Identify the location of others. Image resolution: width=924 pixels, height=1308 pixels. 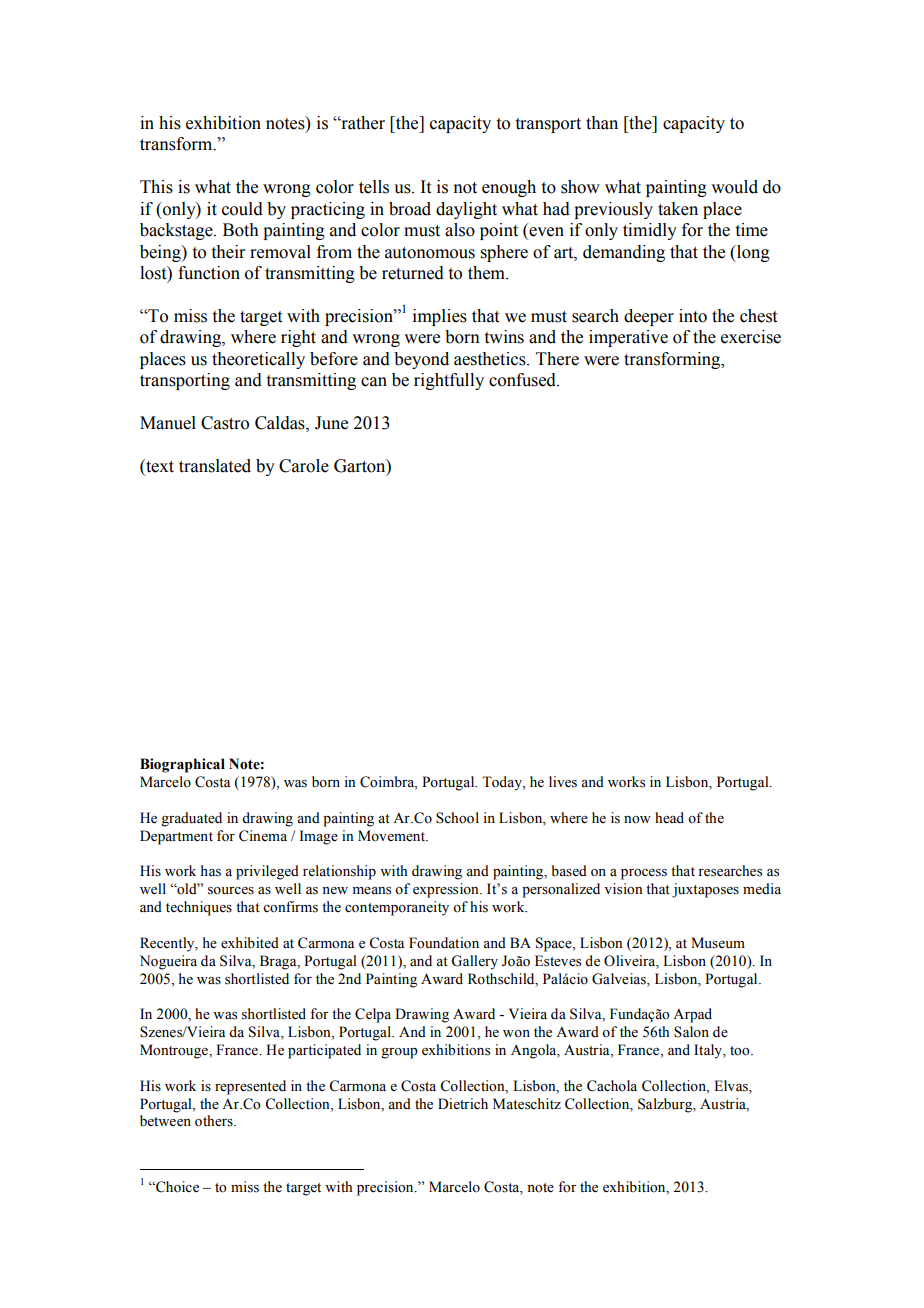
(215, 1121).
